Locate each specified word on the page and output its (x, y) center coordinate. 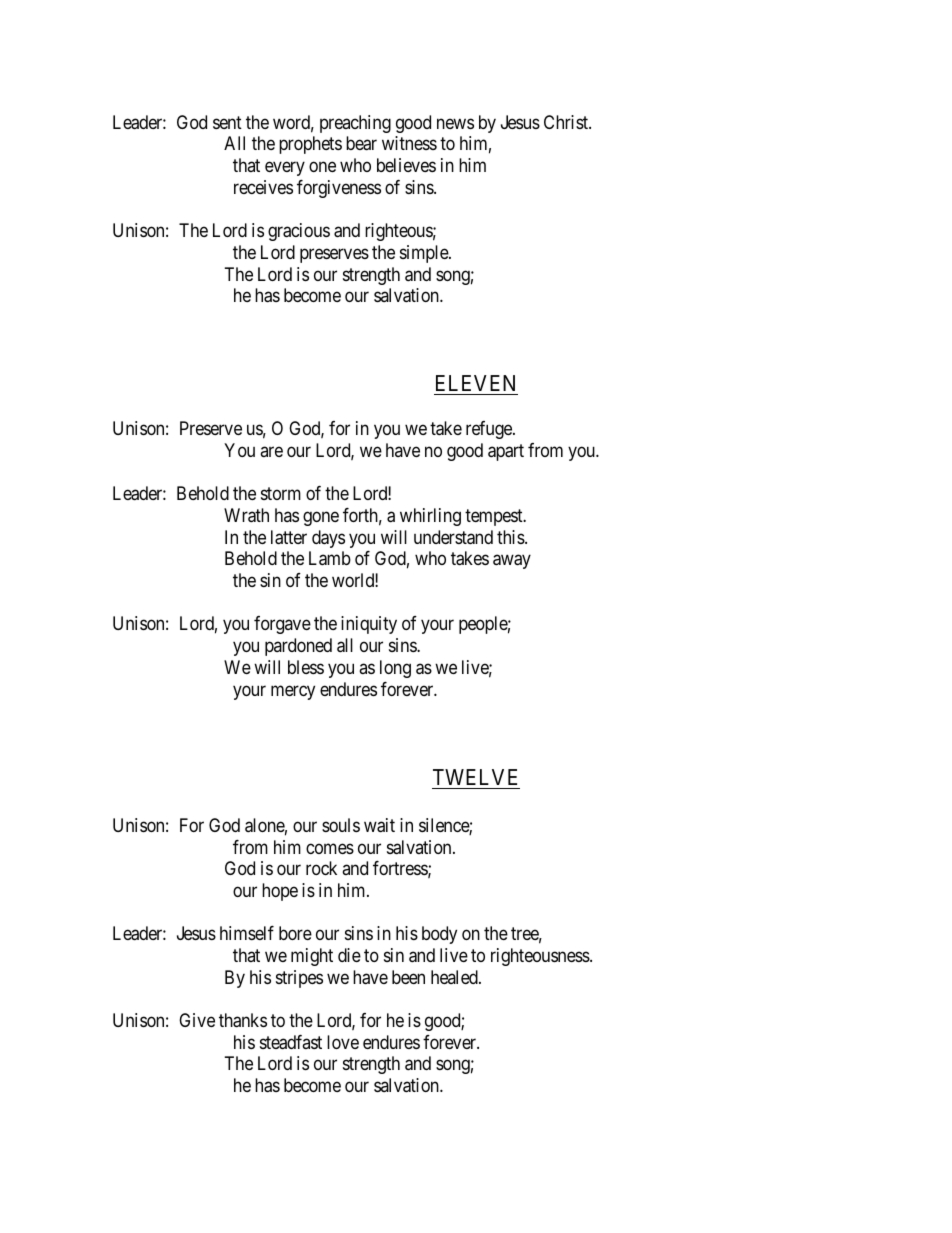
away (512, 562)
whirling (430, 517)
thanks (243, 1020)
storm (281, 494)
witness (409, 143)
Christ (567, 122)
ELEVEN (476, 385)
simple (425, 254)
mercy (293, 692)
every (285, 169)
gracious (299, 232)
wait (379, 825)
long (395, 669)
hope (280, 892)
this (511, 537)
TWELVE (475, 777)
